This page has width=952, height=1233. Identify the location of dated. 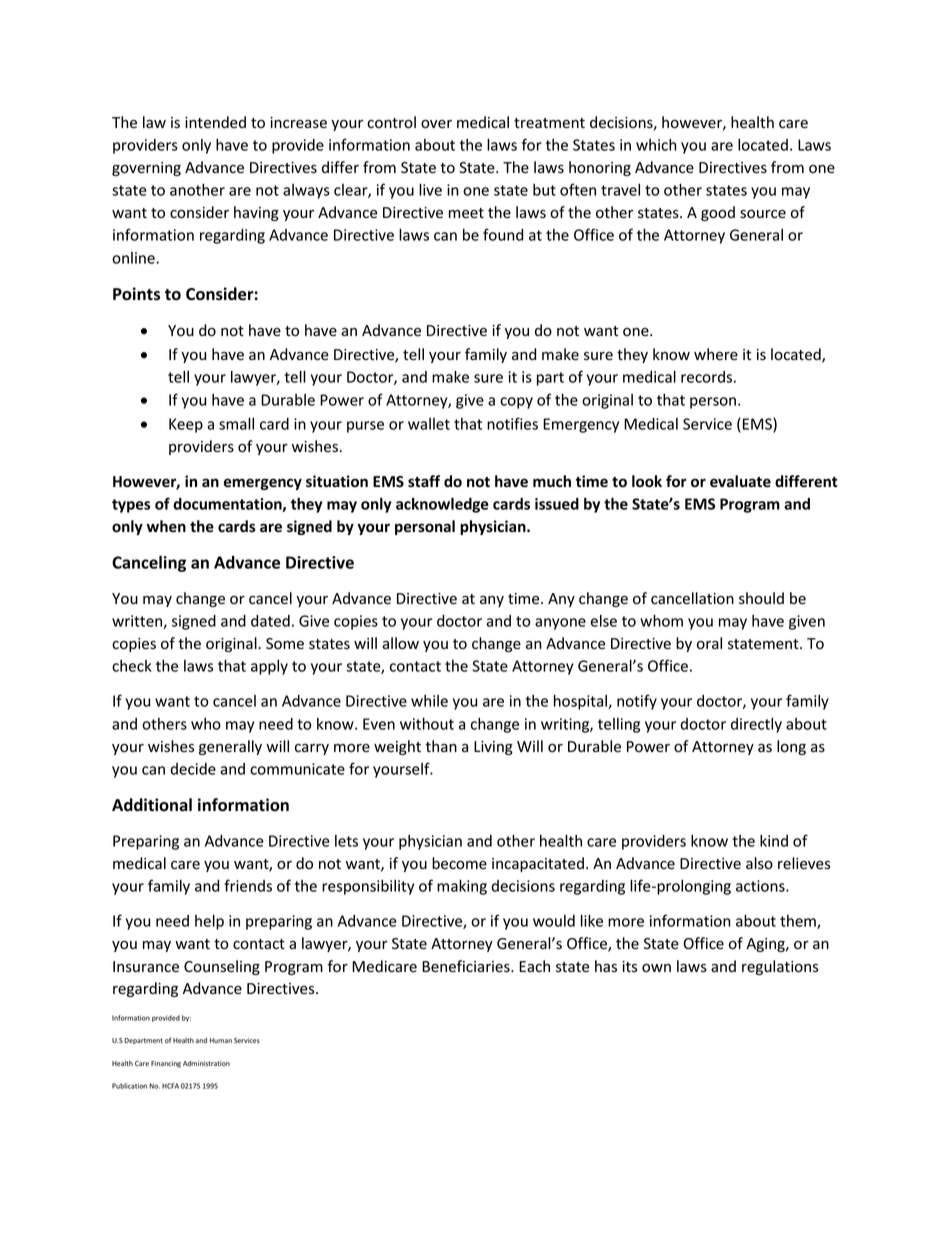
(270, 621).
